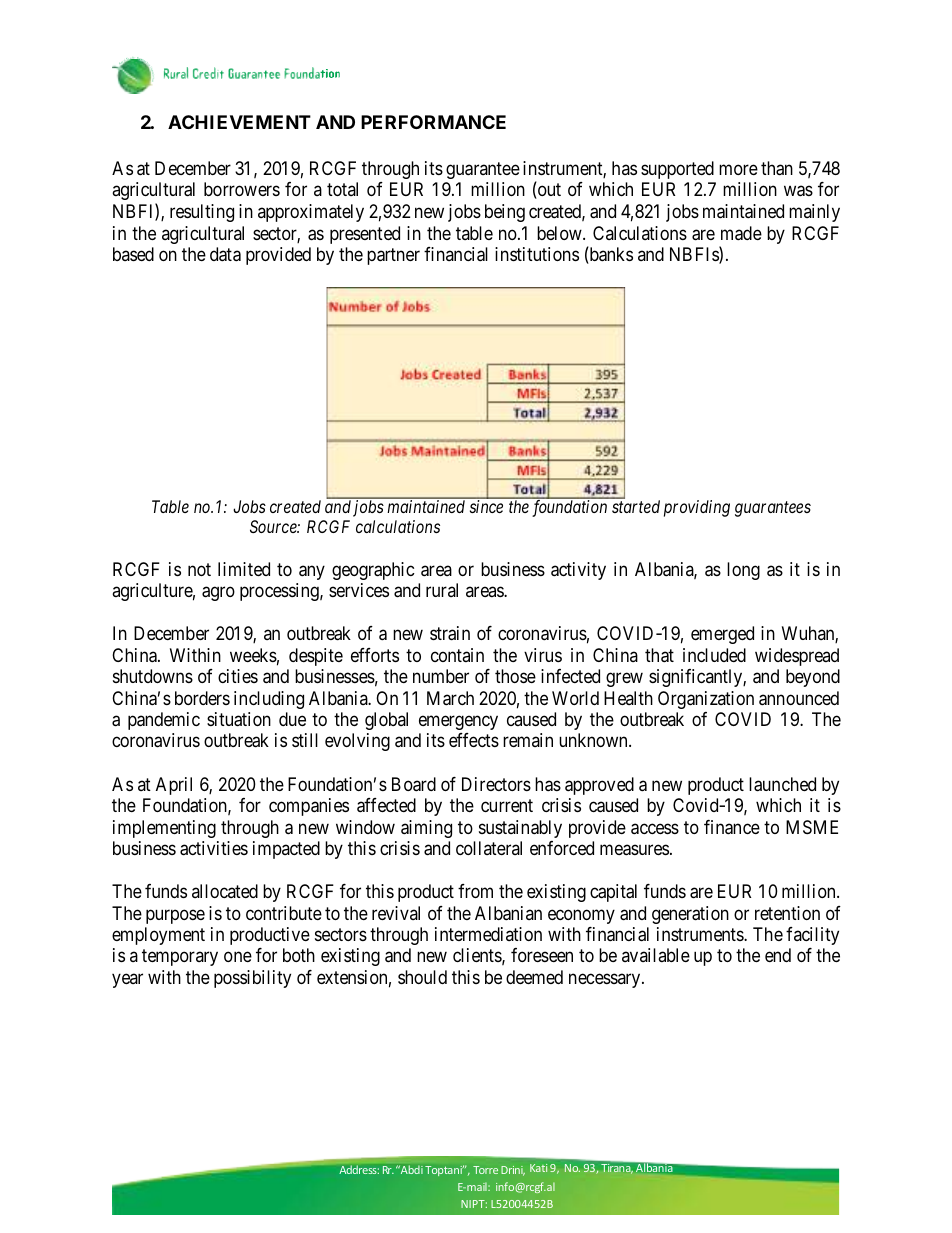 Image resolution: width=952 pixels, height=1233 pixels. I want to click on ACHIEVEMENT, so click(239, 122).
